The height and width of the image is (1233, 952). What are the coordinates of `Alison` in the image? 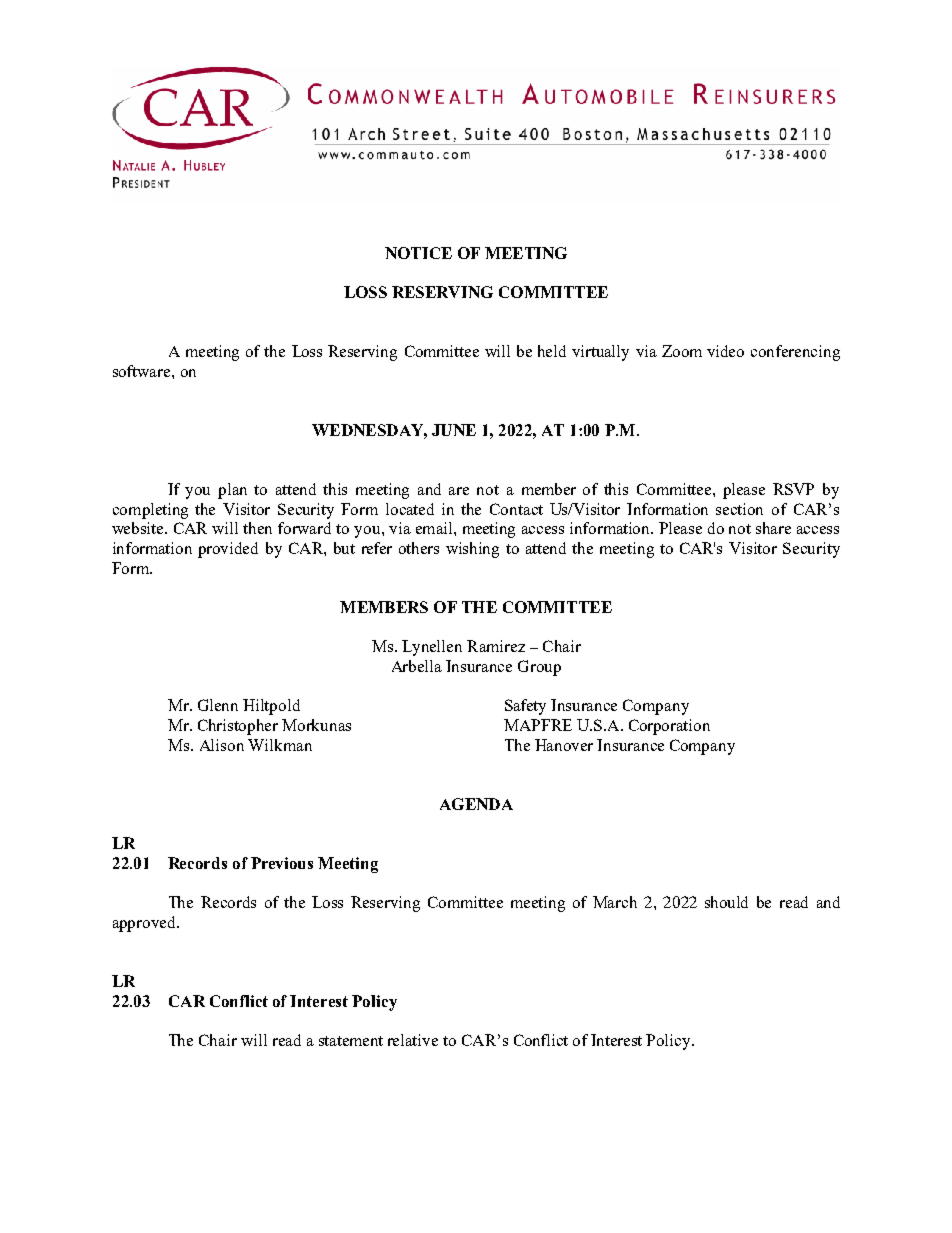 It's located at (222, 745).
